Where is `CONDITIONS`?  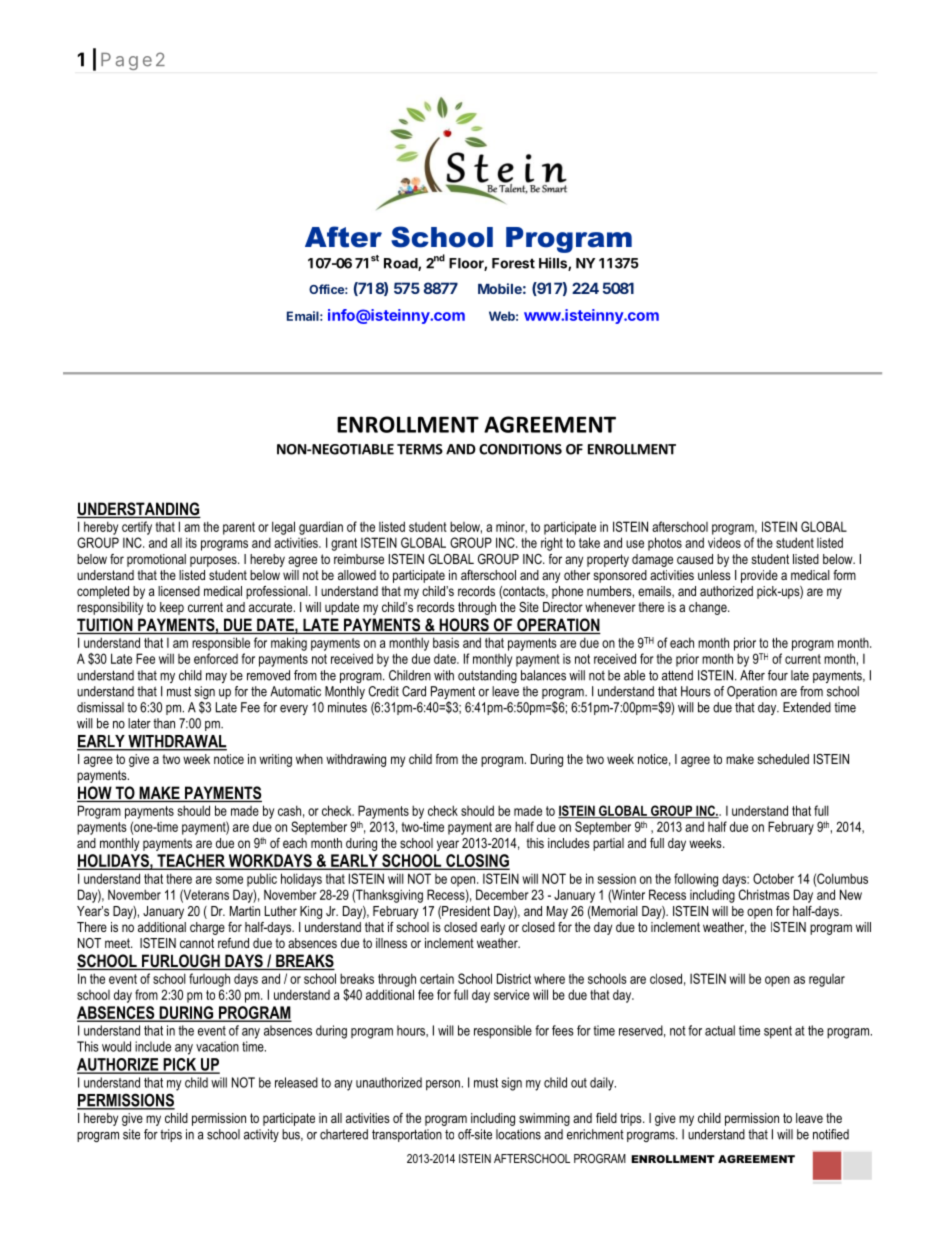 CONDITIONS is located at coordinates (520, 449).
